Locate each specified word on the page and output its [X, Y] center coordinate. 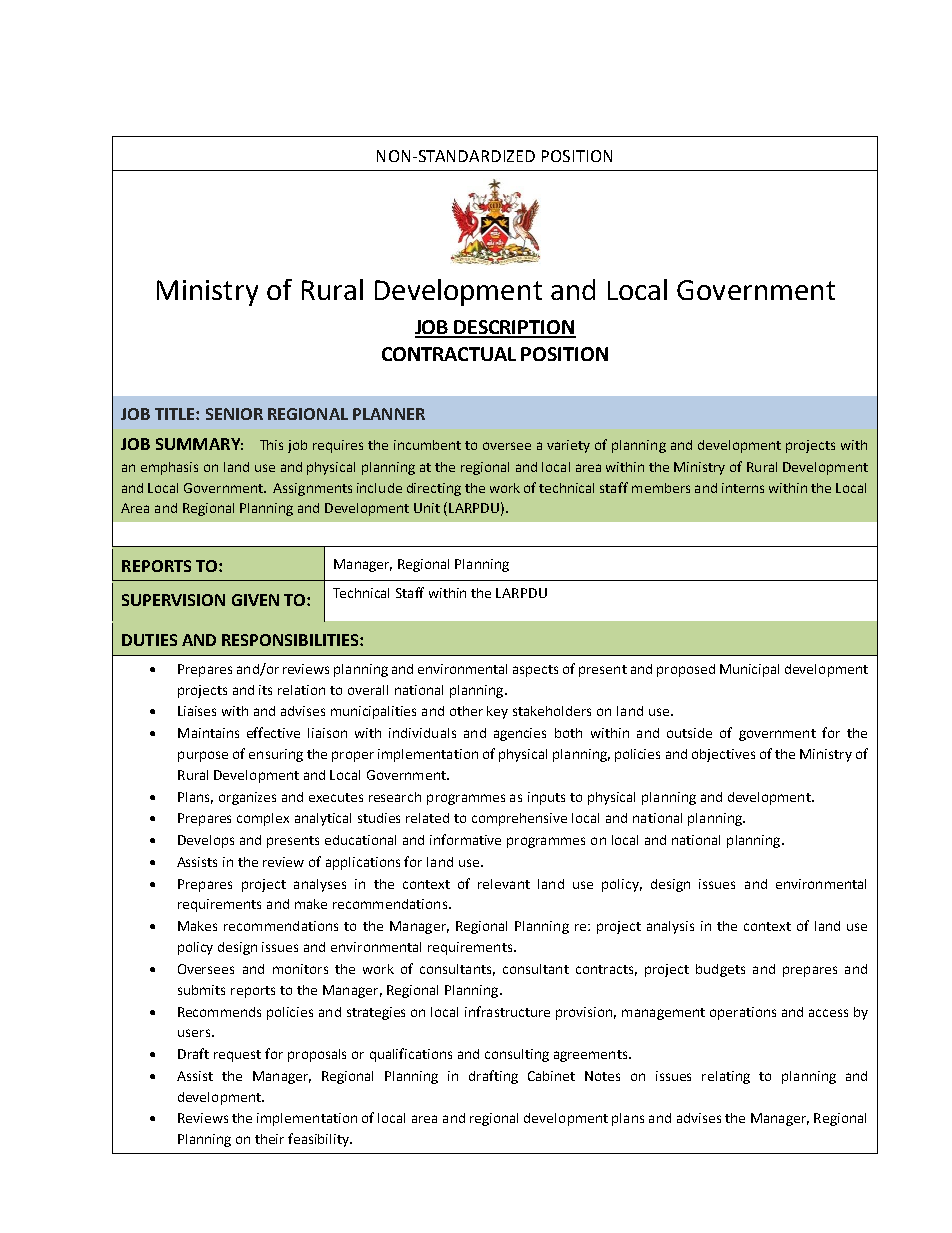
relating [726, 1077]
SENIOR [234, 414]
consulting [517, 1055]
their [269, 1139]
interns [743, 488]
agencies [520, 734]
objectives [723, 755]
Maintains [208, 733]
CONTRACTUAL [449, 354]
